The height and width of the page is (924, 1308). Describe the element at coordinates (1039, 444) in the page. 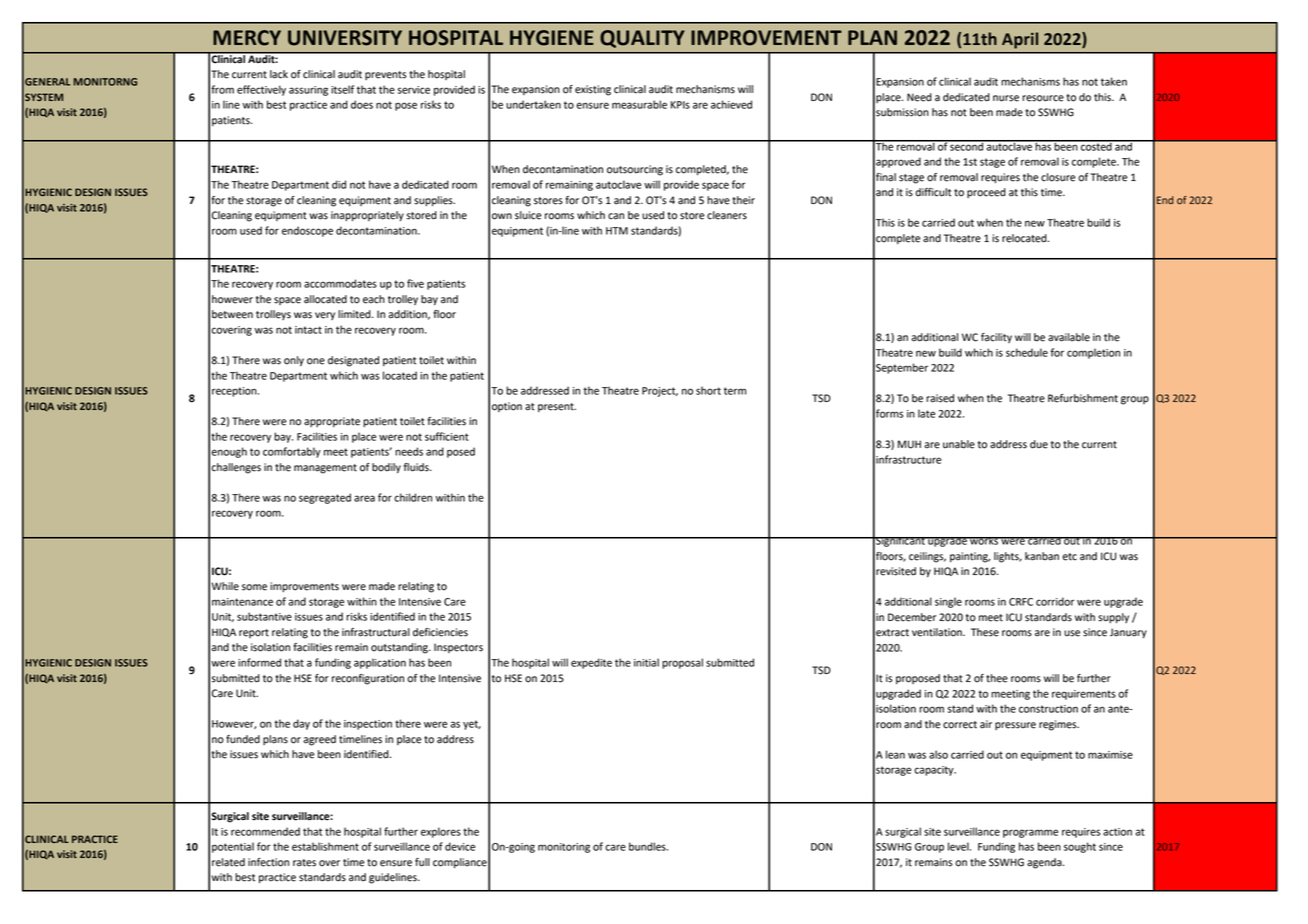

I see `due` at that location.
